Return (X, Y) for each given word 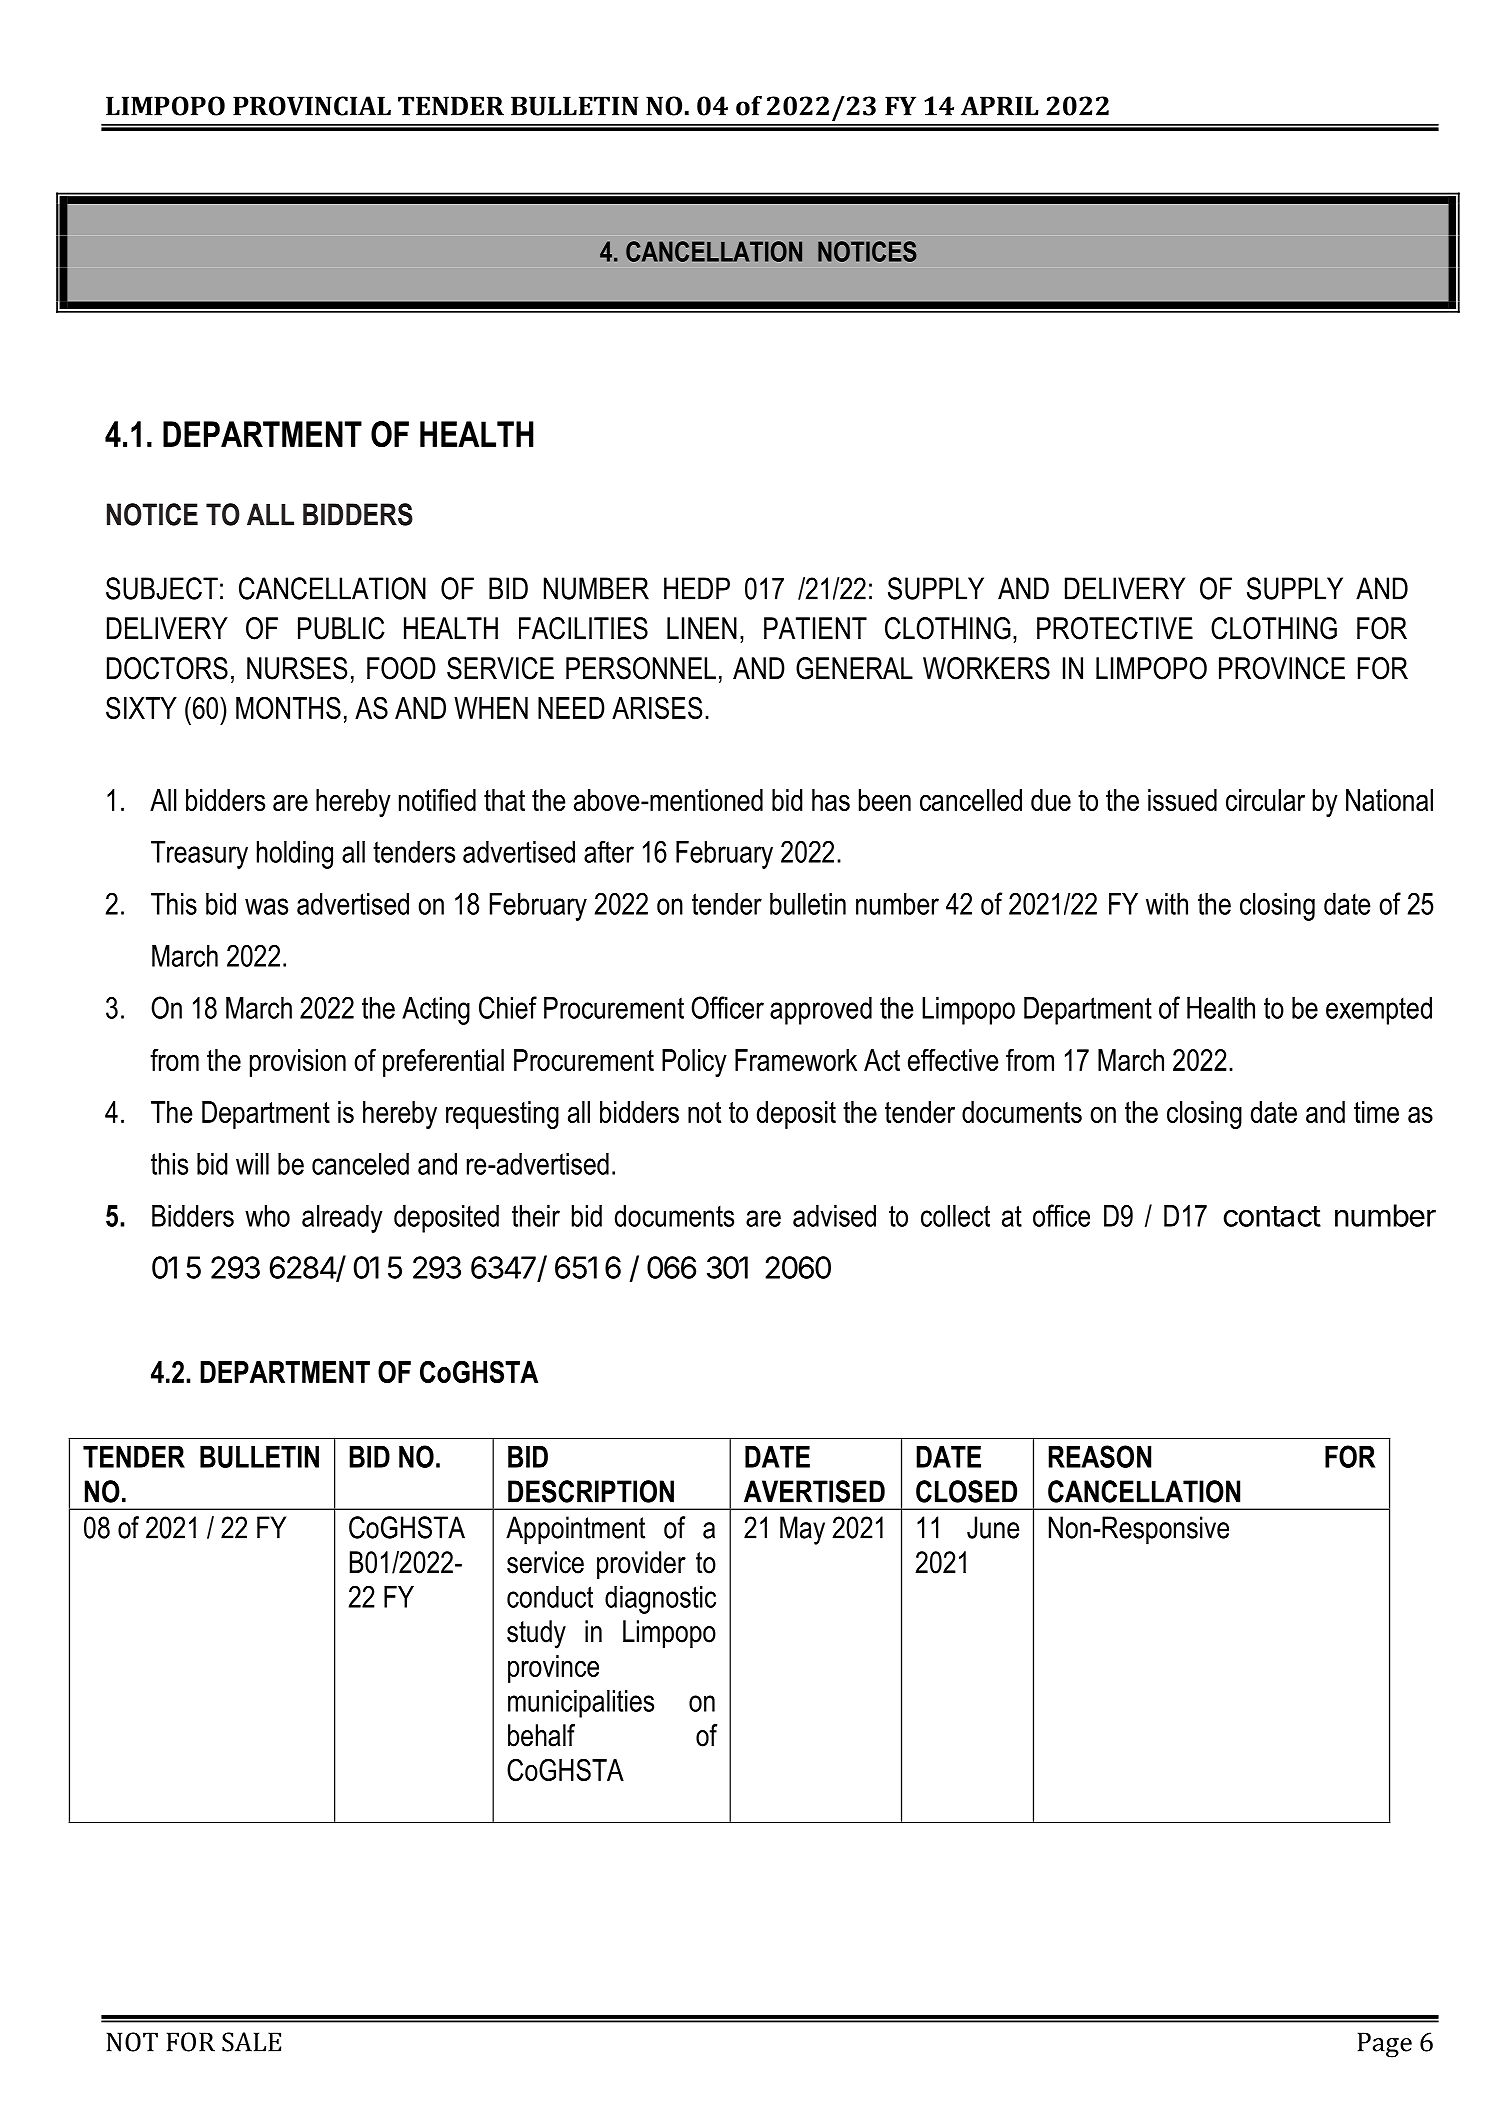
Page (1385, 2045)
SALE (251, 2042)
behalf (541, 1735)
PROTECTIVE (1115, 628)
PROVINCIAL (312, 106)
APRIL (1000, 106)
